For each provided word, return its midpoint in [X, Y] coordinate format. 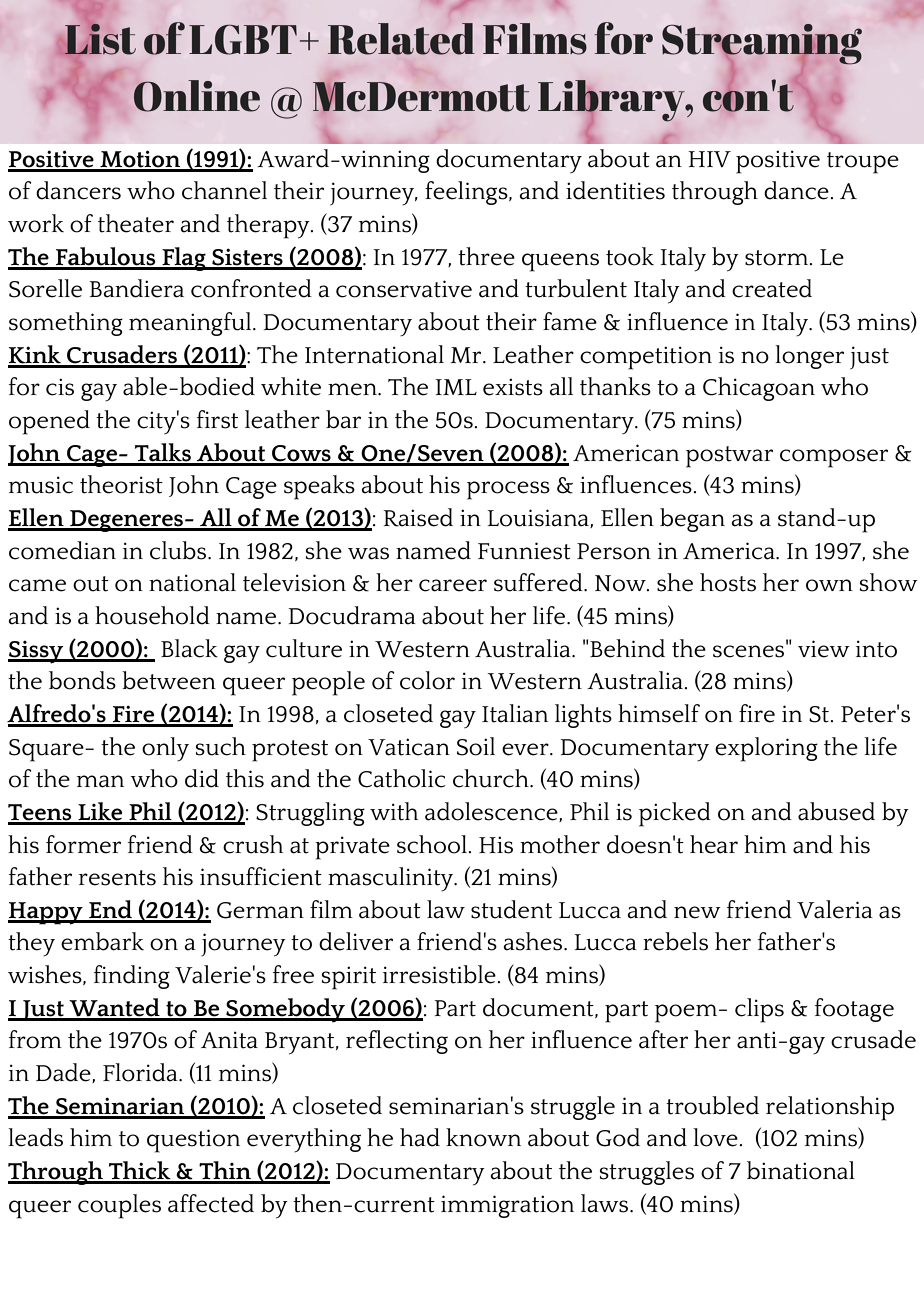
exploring [766, 749]
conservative [404, 289]
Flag [184, 259]
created [772, 288]
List [100, 39]
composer [834, 458]
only [165, 749]
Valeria [835, 909]
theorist [121, 484]
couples [119, 1206]
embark [102, 941]
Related [401, 39]
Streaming [762, 45]
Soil [476, 746]
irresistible [440, 974]
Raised [418, 517]
